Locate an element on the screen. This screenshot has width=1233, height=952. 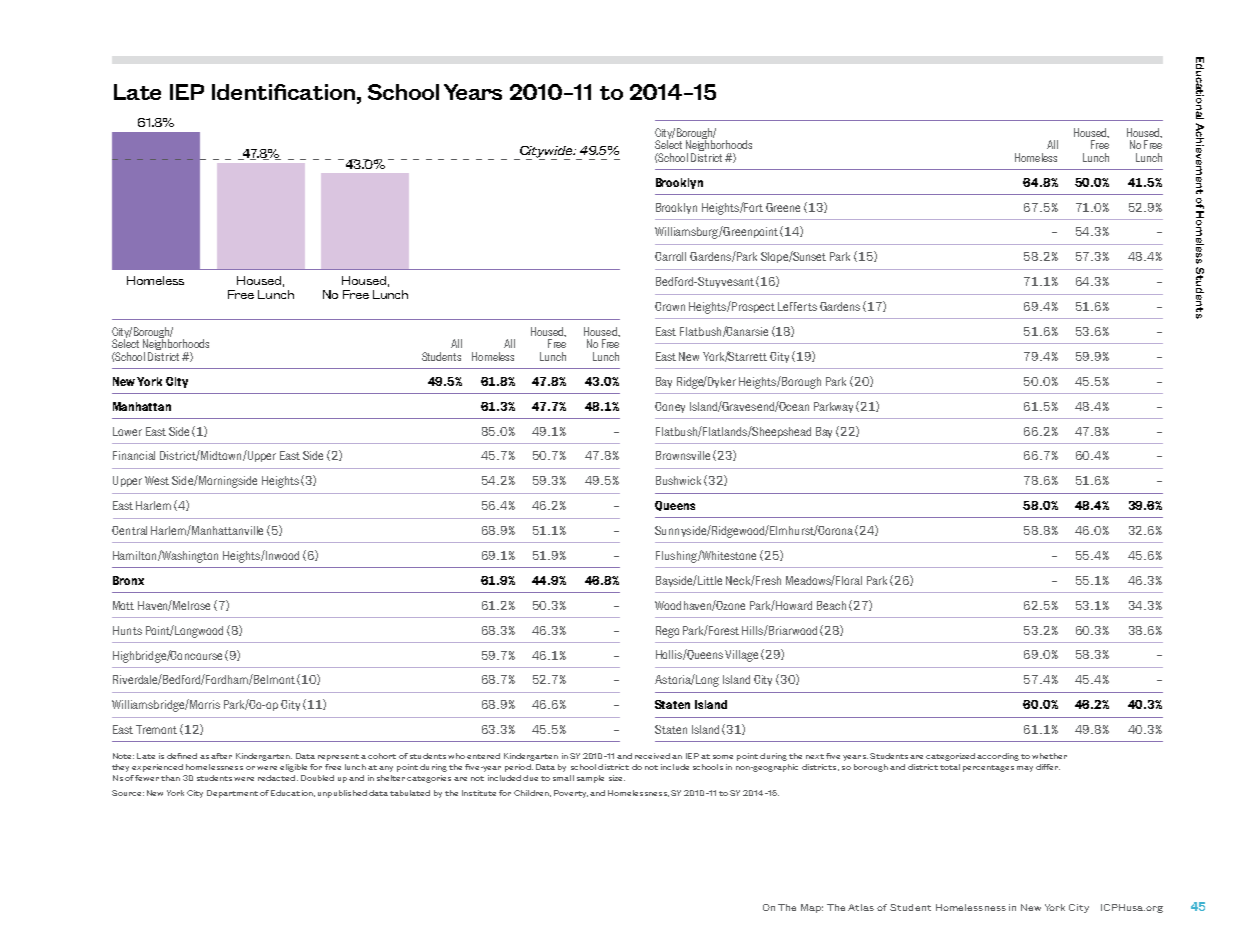
Identification is located at coordinates (285, 92).
